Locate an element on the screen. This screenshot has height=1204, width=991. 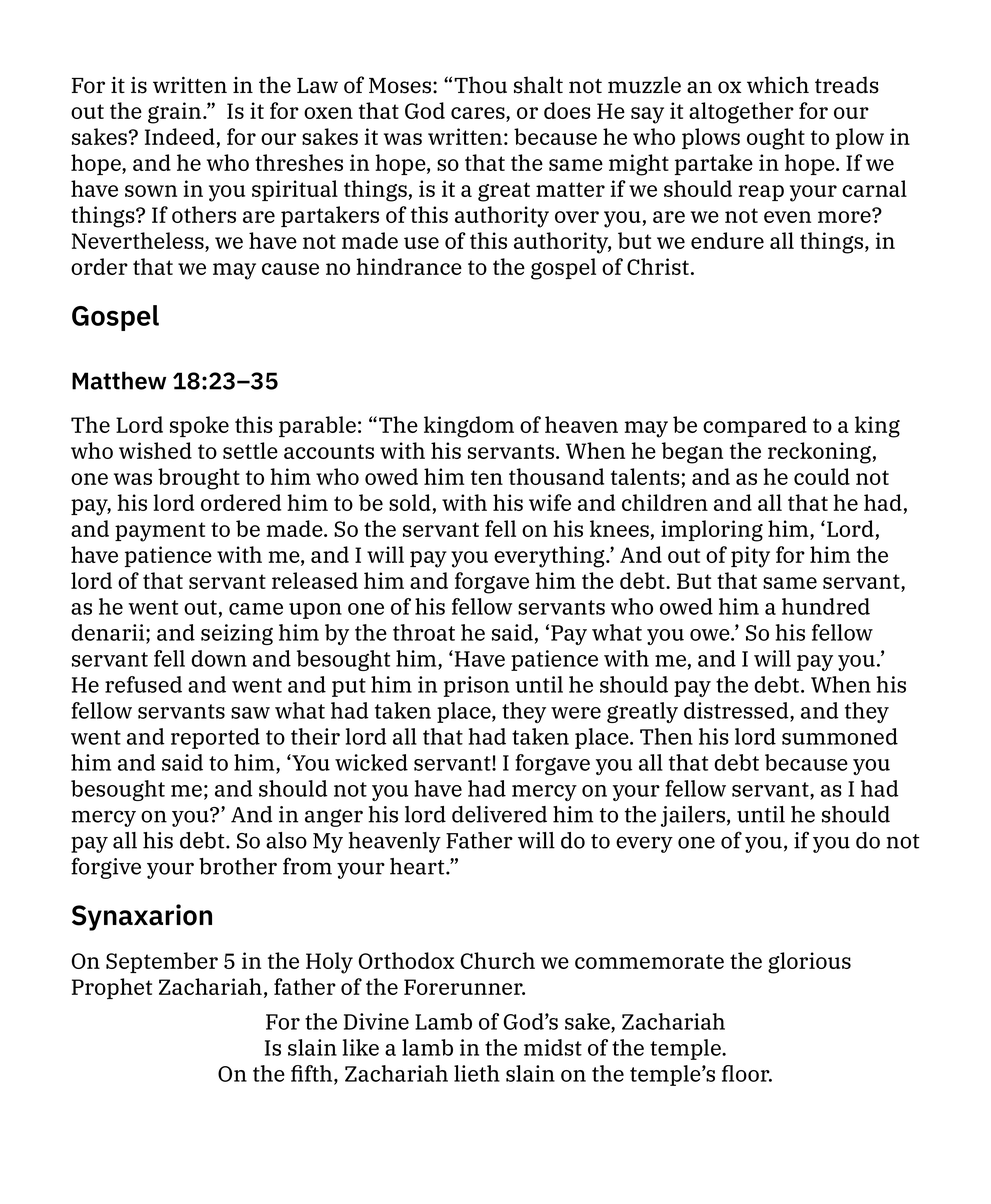
spoke is located at coordinates (199, 426).
